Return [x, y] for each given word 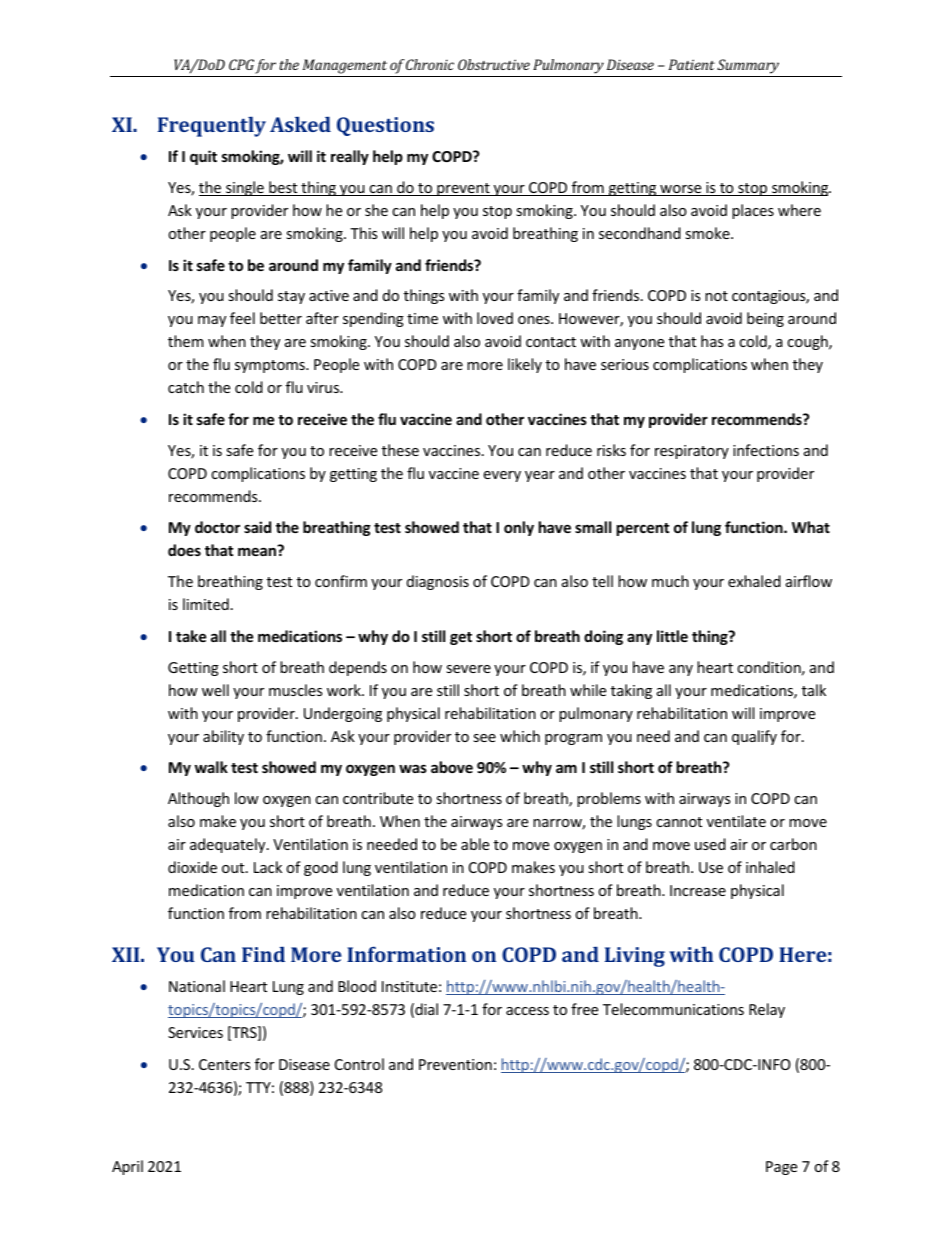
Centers [224, 1064]
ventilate [736, 821]
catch [186, 387]
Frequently [212, 126]
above [452, 767]
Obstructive [494, 64]
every [502, 476]
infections [766, 450]
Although [198, 799]
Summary [749, 68]
